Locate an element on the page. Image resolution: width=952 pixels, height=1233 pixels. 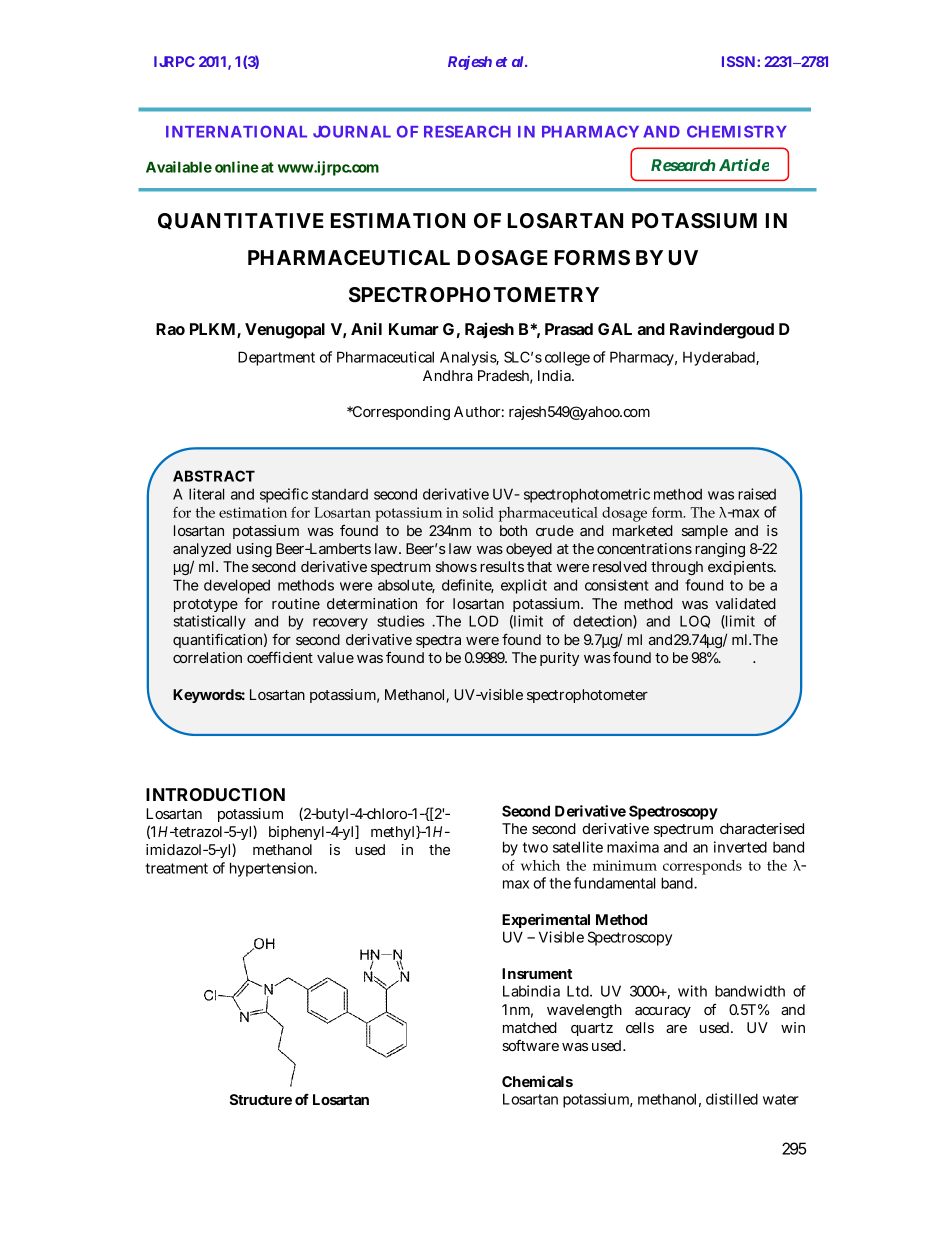
software is located at coordinates (530, 1045).
